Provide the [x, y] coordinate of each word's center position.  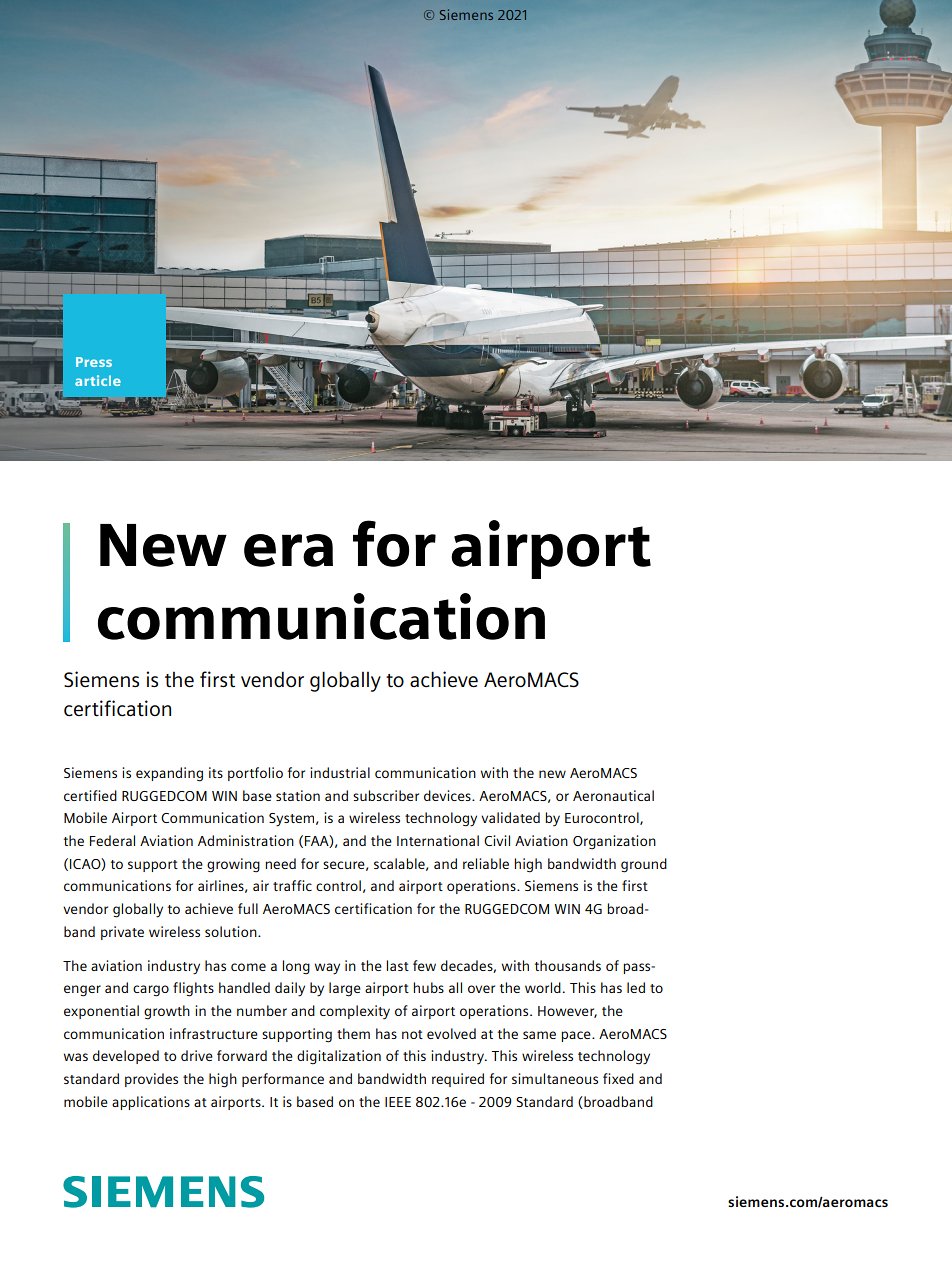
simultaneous [555, 1078]
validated [510, 817]
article [98, 380]
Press [94, 362]
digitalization [339, 1057]
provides [151, 1080]
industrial [340, 772]
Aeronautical [613, 795]
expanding [169, 774]
